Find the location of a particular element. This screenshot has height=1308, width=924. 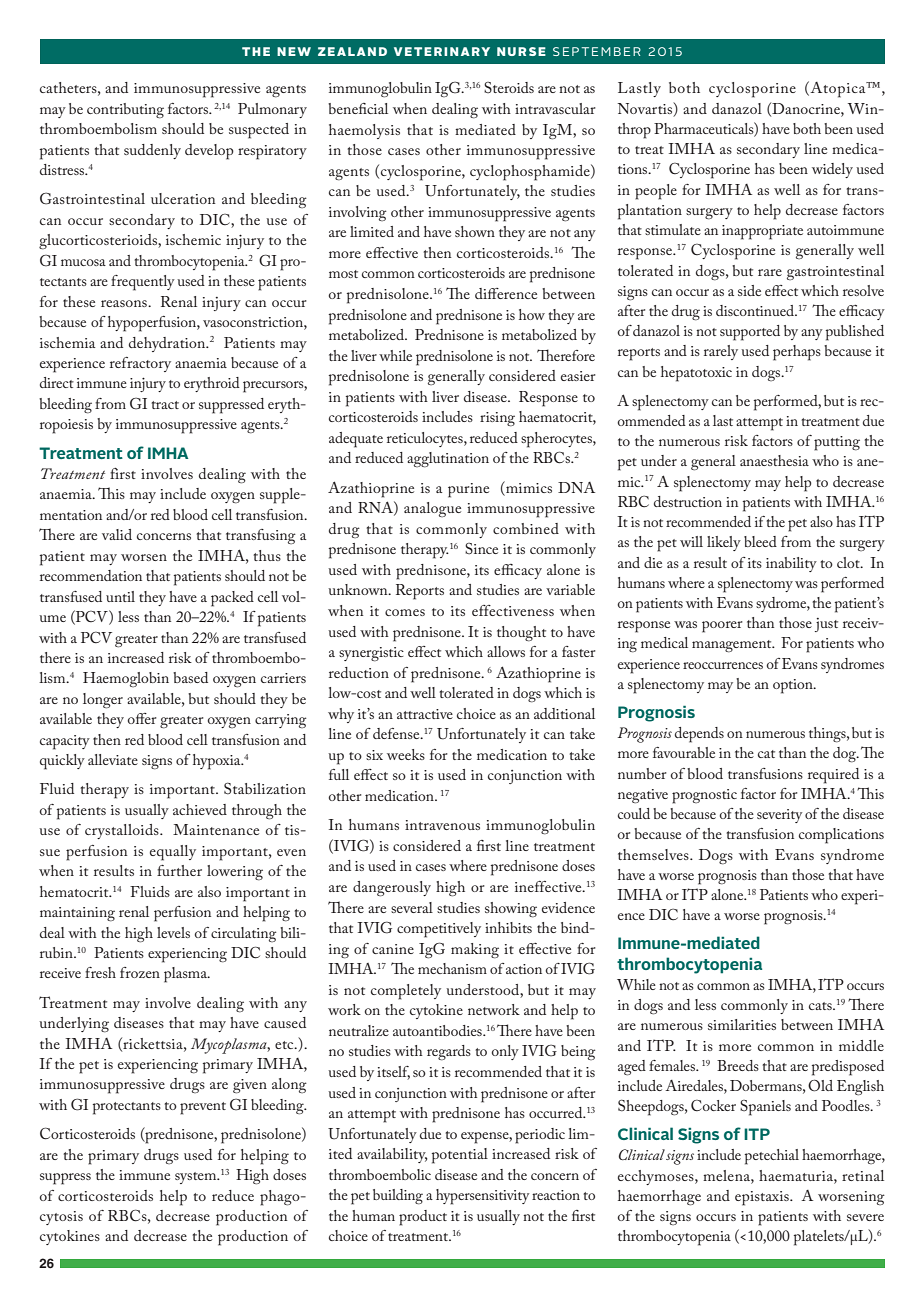

perhaps is located at coordinates (797, 353).
